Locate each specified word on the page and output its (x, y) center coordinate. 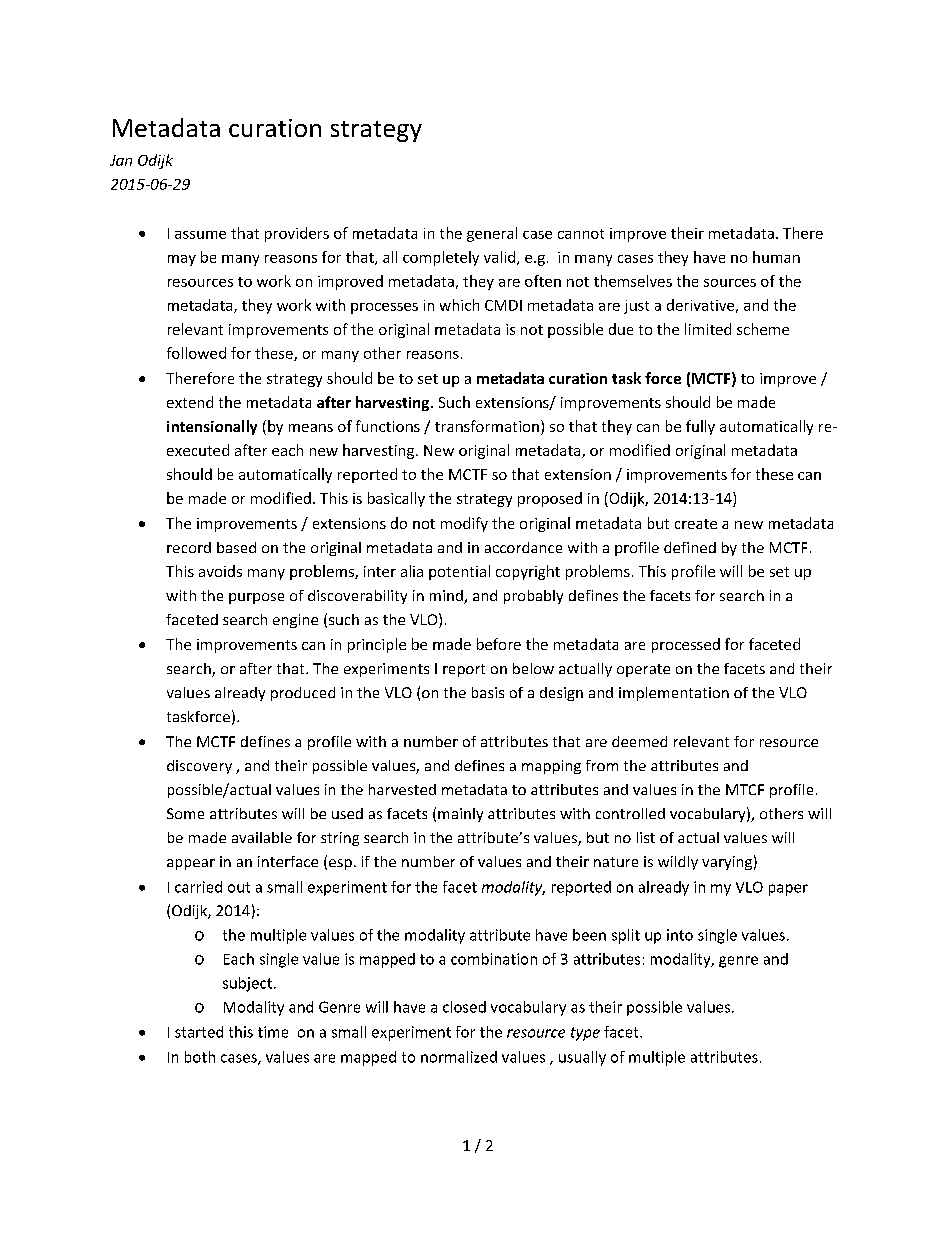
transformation (487, 426)
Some (185, 813)
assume (200, 235)
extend (190, 402)
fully (700, 427)
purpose (256, 598)
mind (447, 597)
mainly (460, 815)
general (492, 234)
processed (686, 645)
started (199, 1032)
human (776, 257)
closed (464, 1007)
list (646, 837)
